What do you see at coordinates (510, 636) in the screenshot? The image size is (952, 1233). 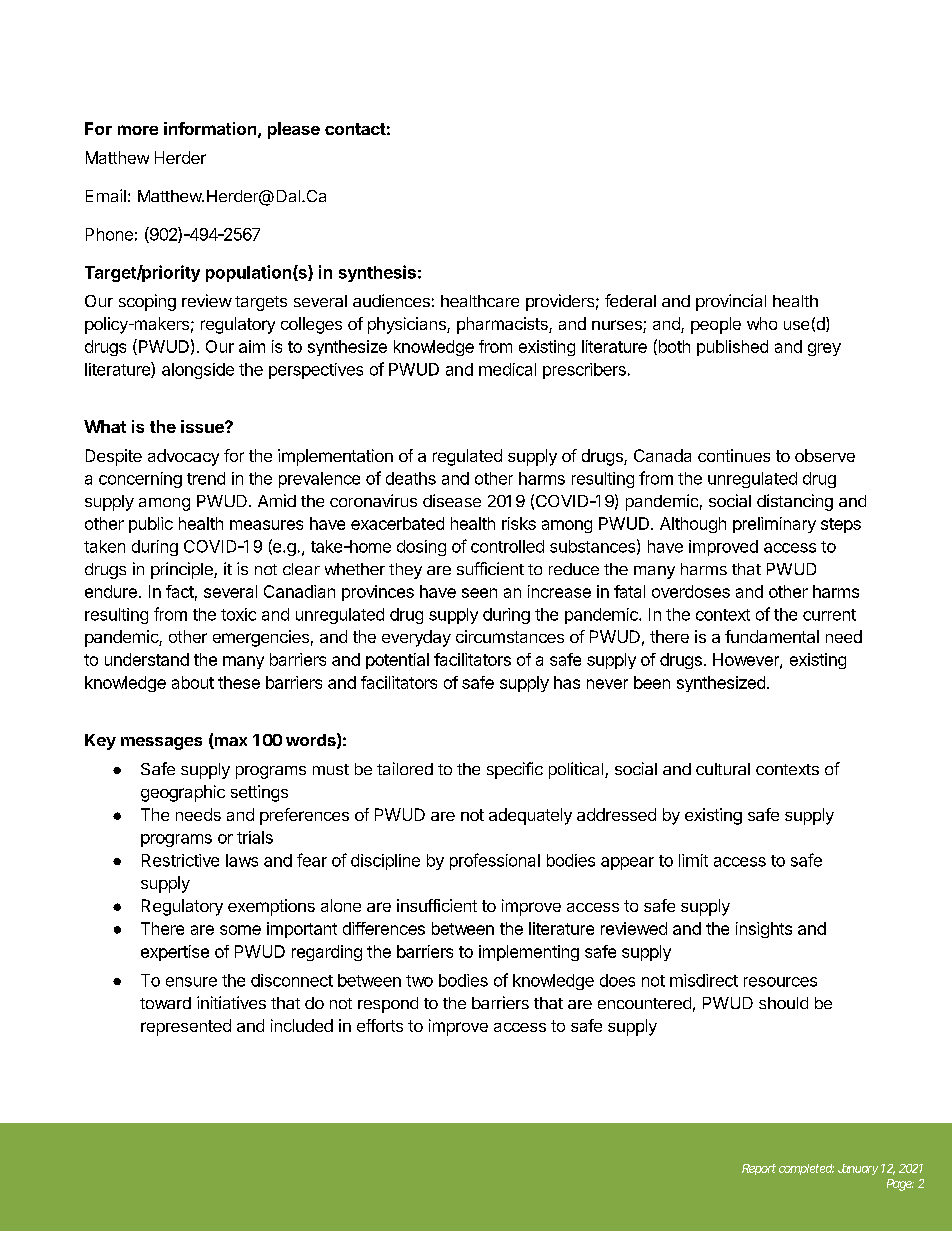 I see `circumstances` at bounding box center [510, 636].
